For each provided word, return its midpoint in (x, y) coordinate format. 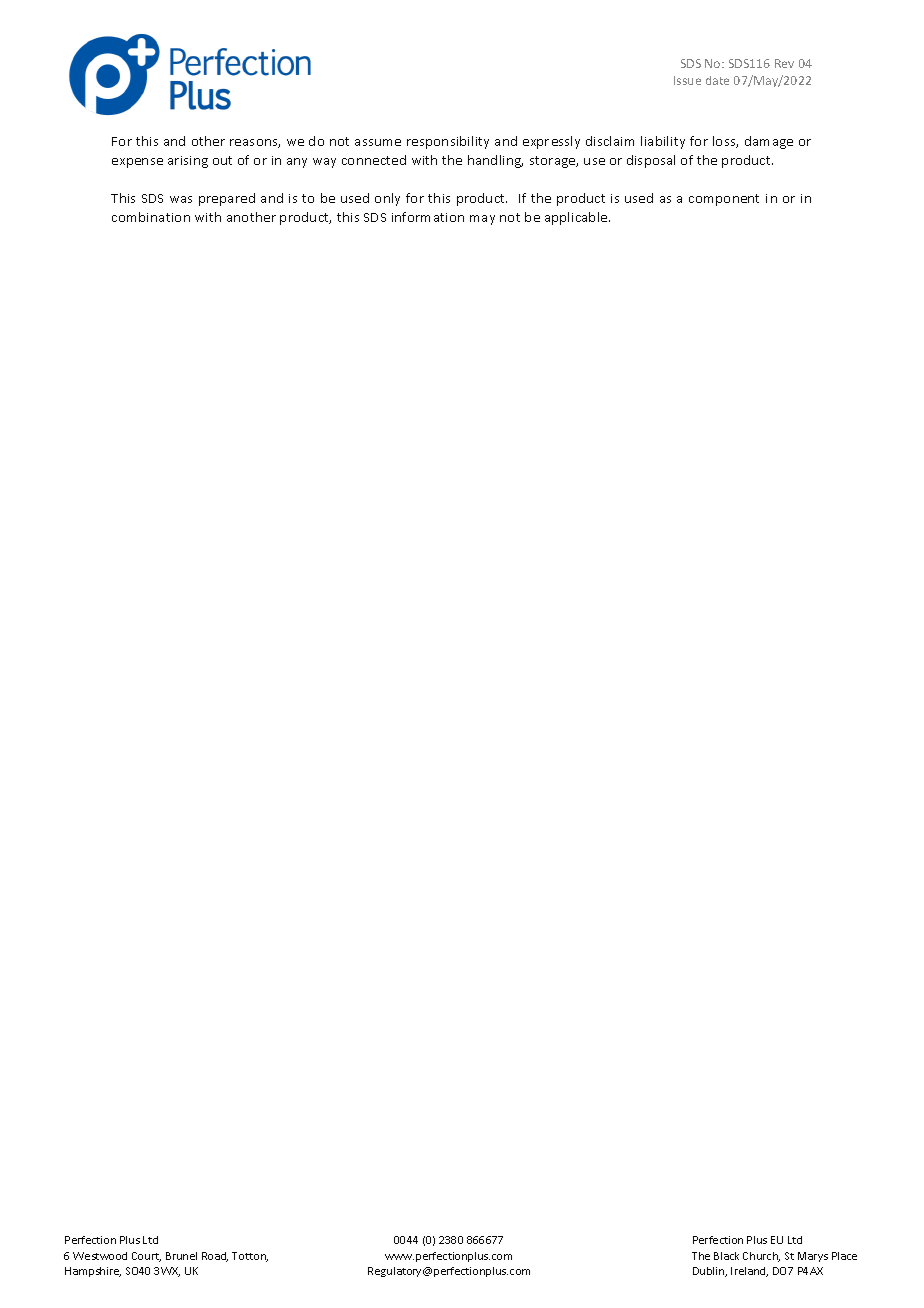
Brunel (181, 1256)
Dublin (710, 1272)
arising (188, 162)
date (717, 80)
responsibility (448, 142)
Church (761, 1257)
